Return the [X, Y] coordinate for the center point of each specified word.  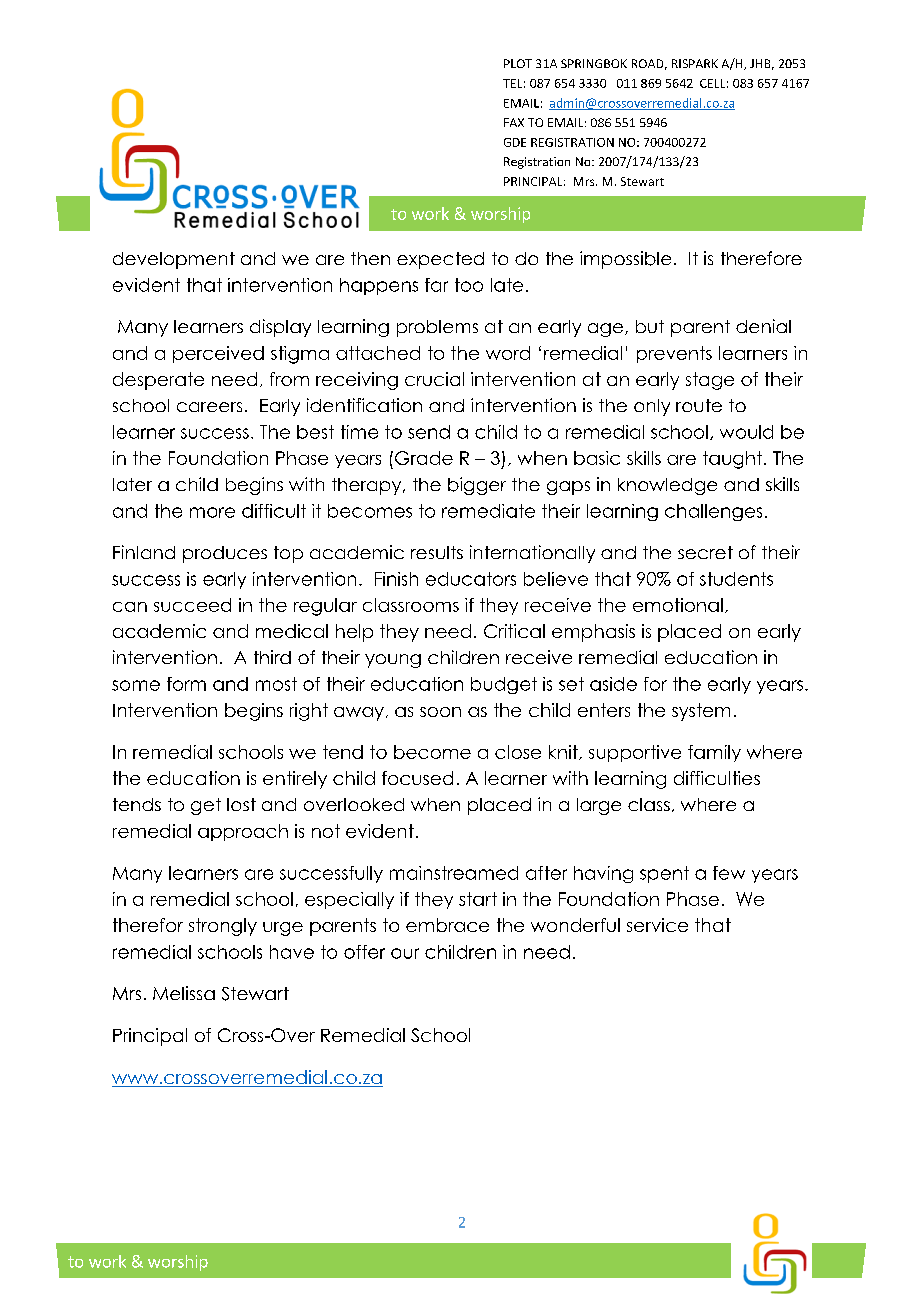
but [650, 326]
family [714, 753]
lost [241, 804]
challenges [713, 512]
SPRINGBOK [594, 63]
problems [437, 328]
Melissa [184, 993]
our [405, 953]
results [437, 552]
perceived [218, 354]
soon [440, 712]
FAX [514, 122]
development [174, 260]
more [212, 512]
